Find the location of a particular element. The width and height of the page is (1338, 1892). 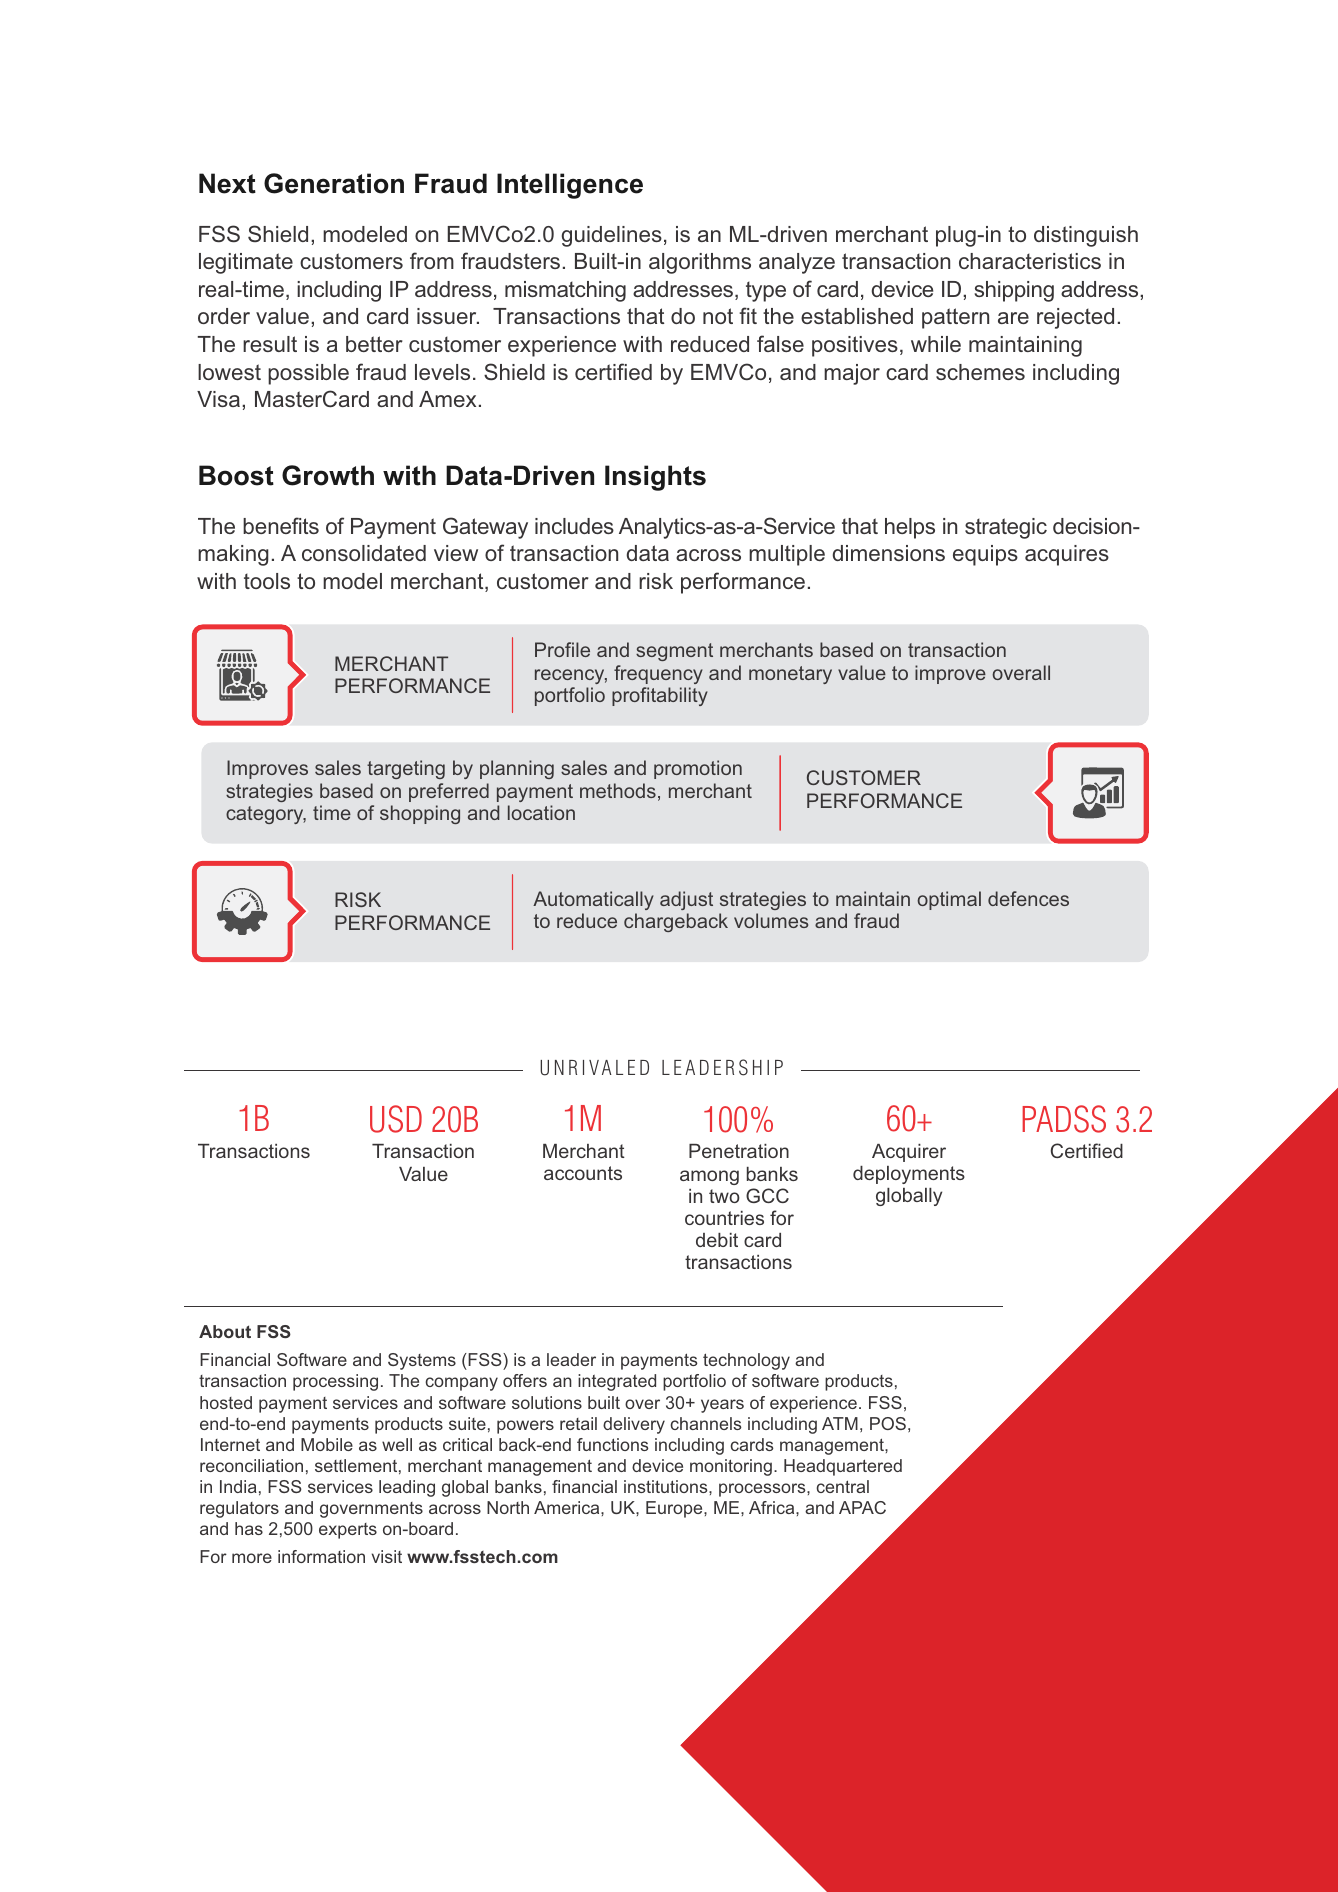

guidelines is located at coordinates (612, 236).
